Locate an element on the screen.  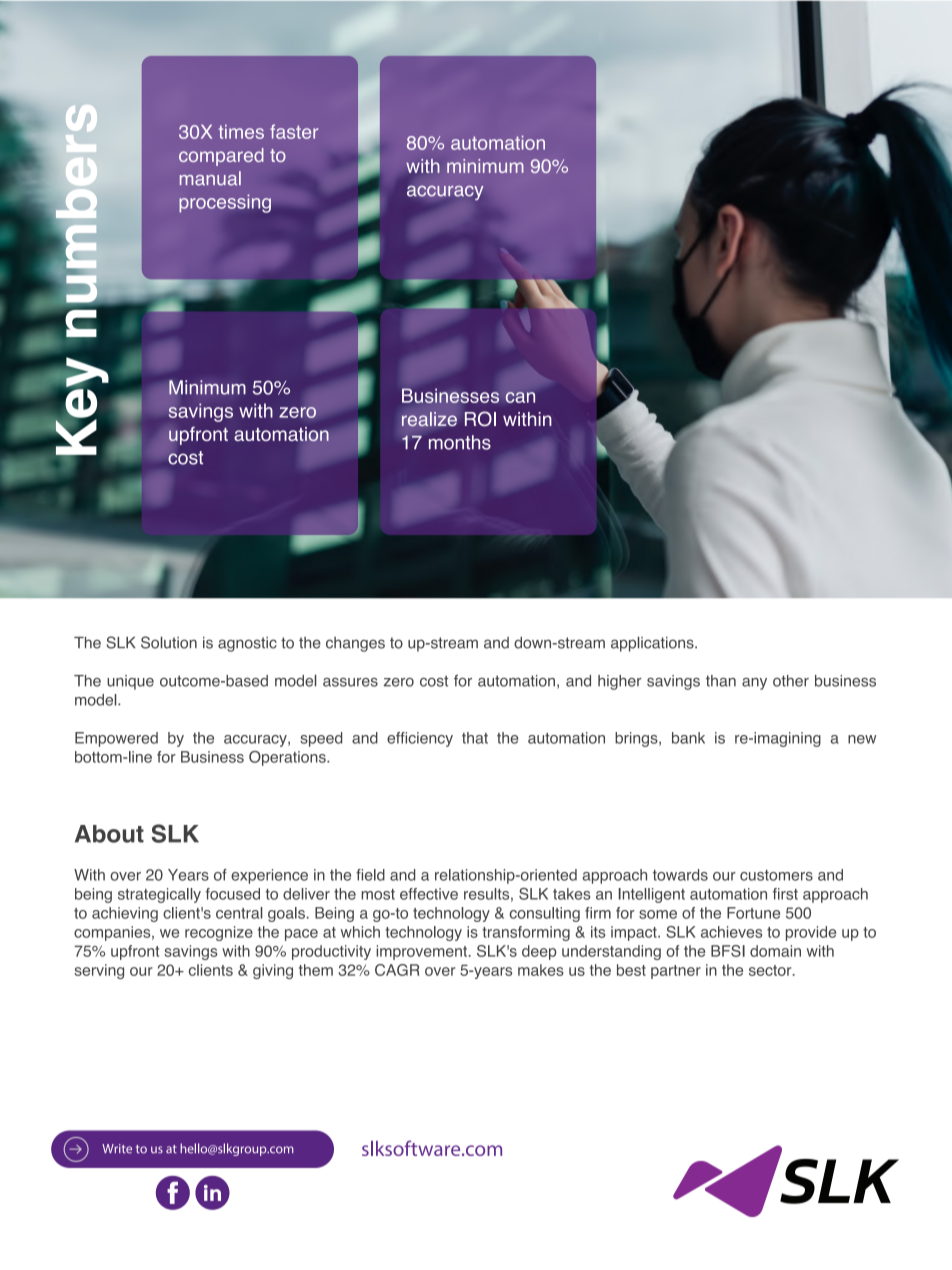
changes is located at coordinates (355, 644).
